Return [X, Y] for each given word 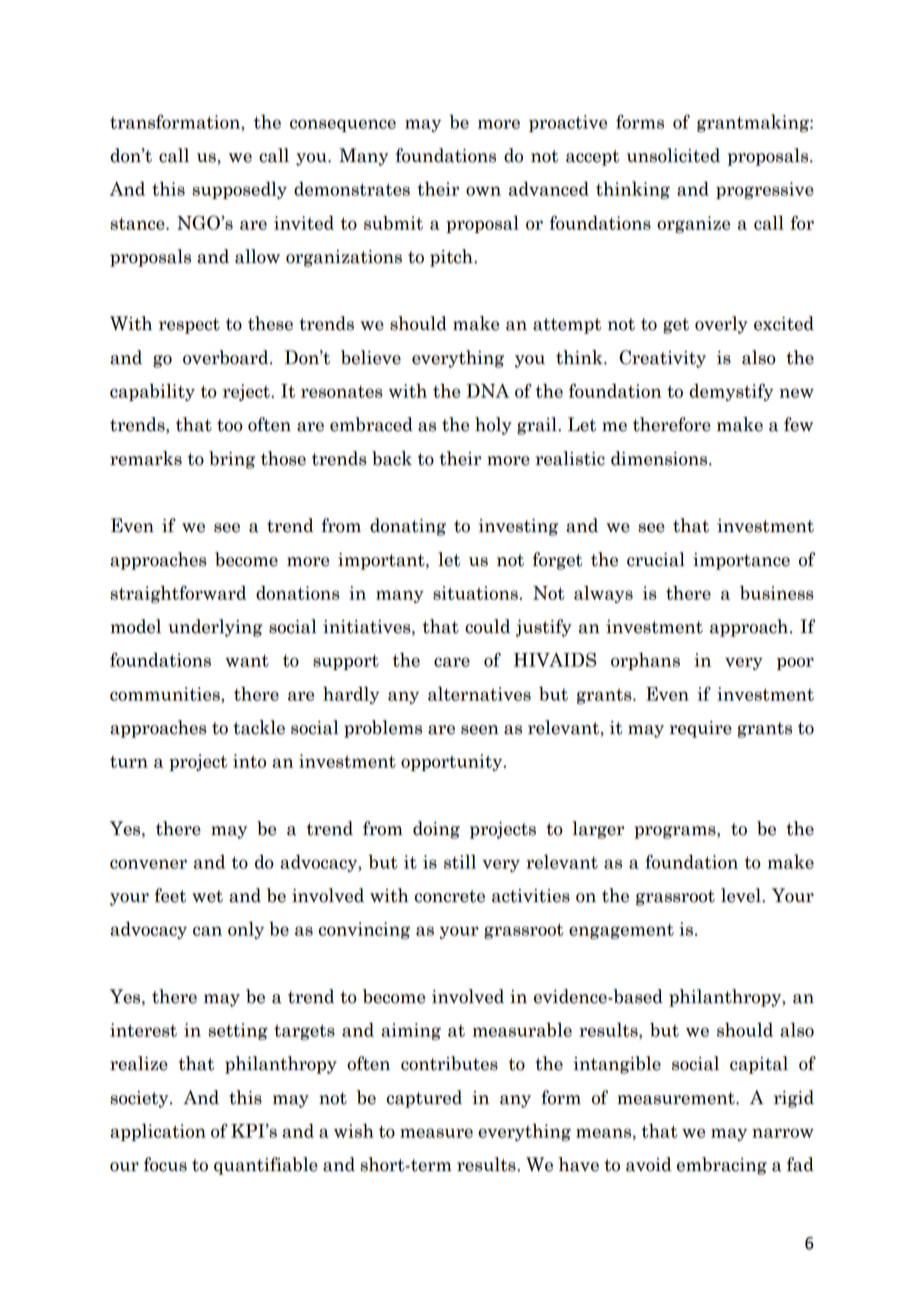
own [483, 191]
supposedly [239, 190]
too [230, 425]
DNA [487, 391]
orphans [645, 661]
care [452, 662]
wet [207, 896]
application [158, 1132]
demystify [731, 392]
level [742, 895]
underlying [215, 628]
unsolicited [673, 155]
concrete [450, 896]
